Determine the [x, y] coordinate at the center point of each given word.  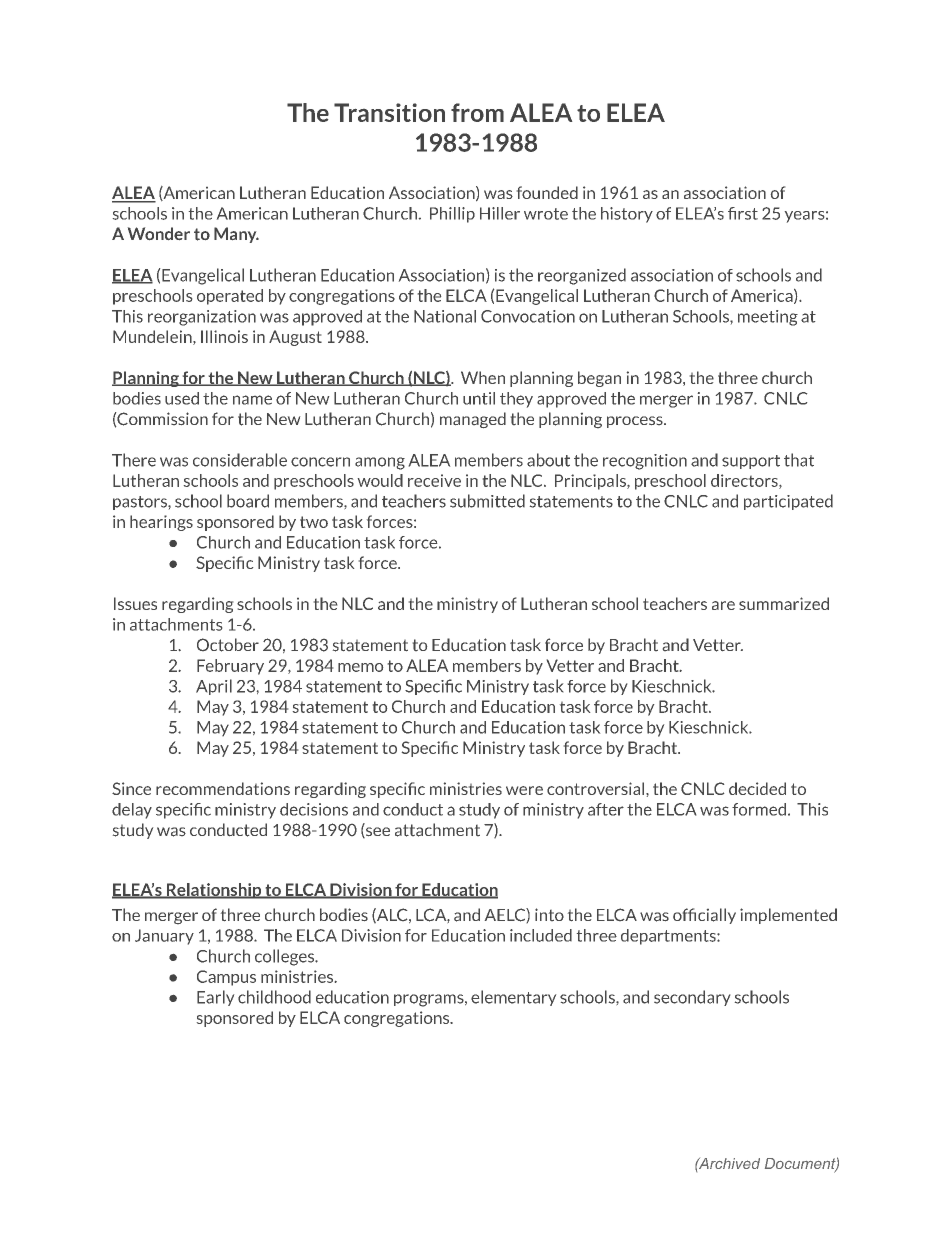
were [524, 790]
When [483, 377]
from [477, 112]
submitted [487, 501]
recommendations [223, 788]
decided [757, 788]
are [723, 605]
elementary [513, 998]
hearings [161, 523]
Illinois [224, 336]
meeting [768, 318]
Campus [226, 978]
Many [236, 235]
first [743, 213]
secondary [692, 998]
